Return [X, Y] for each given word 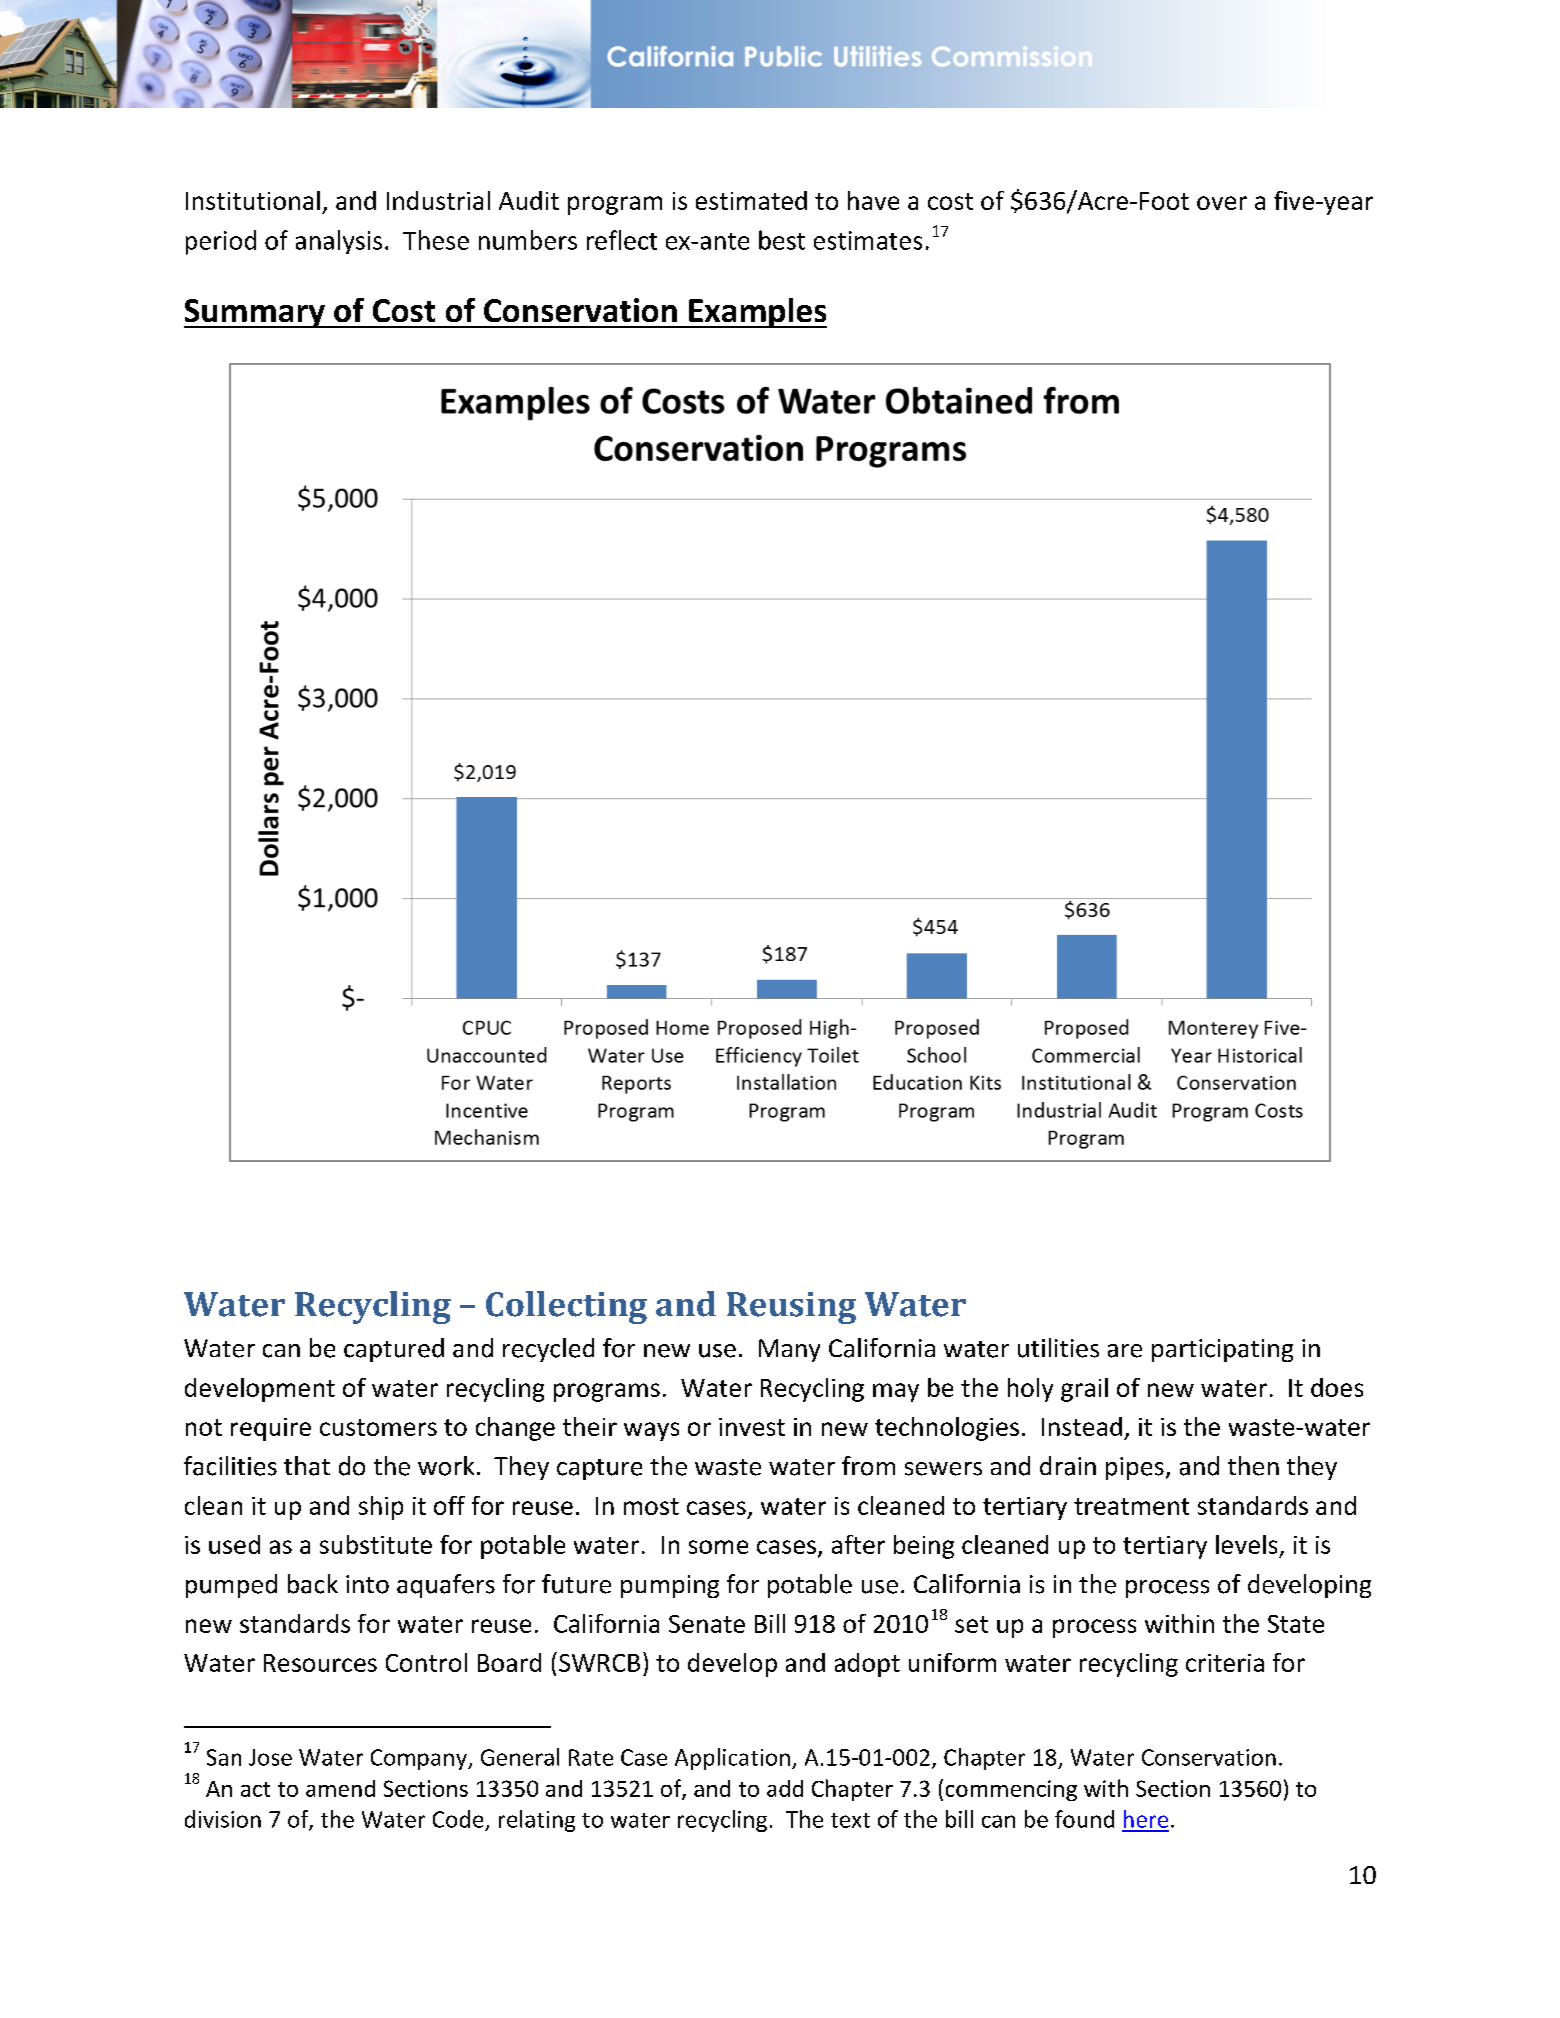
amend [340, 1788]
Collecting [566, 1307]
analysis [339, 242]
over [1222, 203]
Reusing [791, 1308]
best [782, 240]
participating [1222, 1350]
